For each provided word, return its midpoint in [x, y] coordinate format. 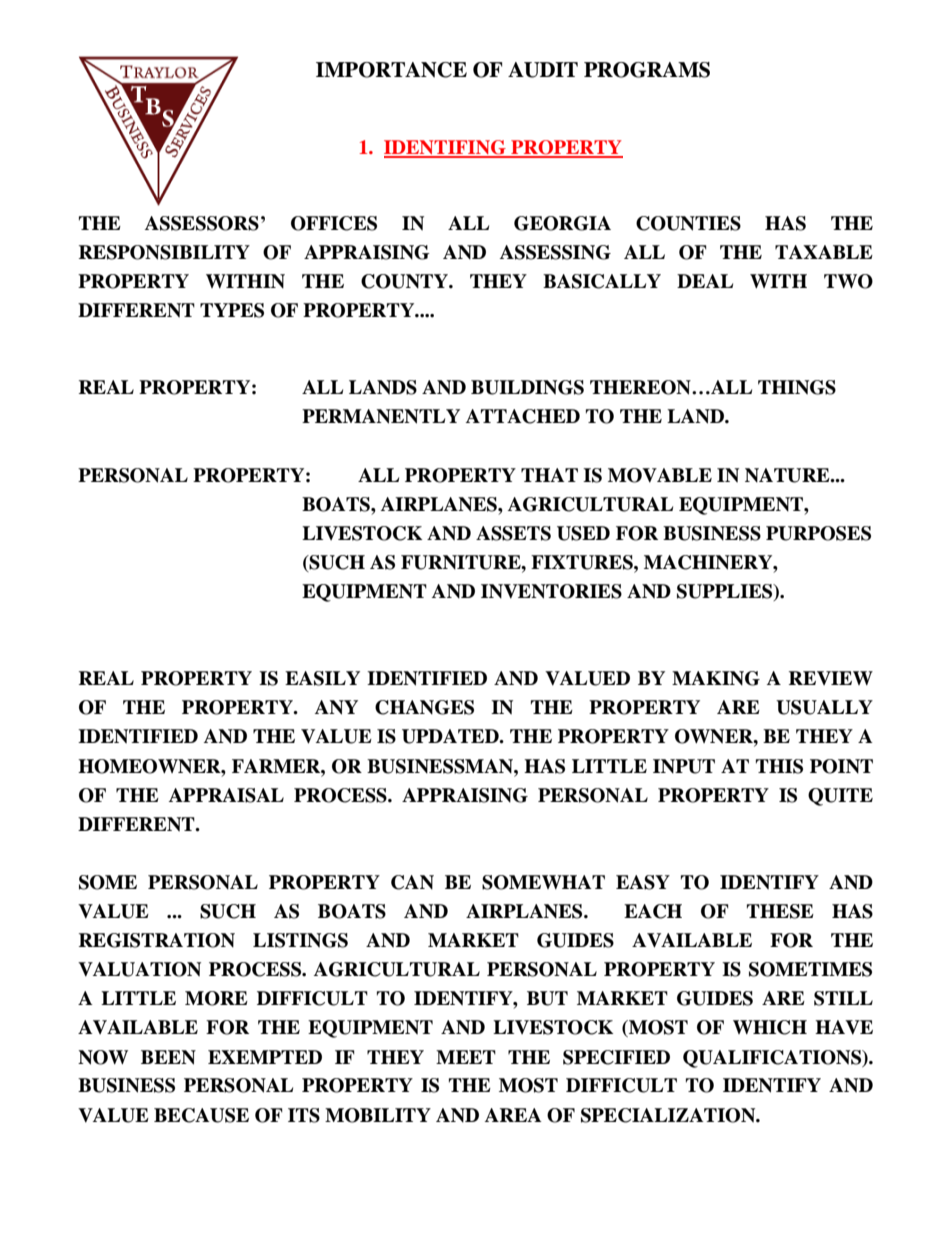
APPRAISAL [226, 795]
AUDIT [543, 70]
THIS [779, 766]
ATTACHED [523, 416]
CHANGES [424, 707]
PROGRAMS [647, 70]
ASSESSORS [202, 223]
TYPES [232, 310]
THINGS [797, 387]
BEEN [168, 1057]
